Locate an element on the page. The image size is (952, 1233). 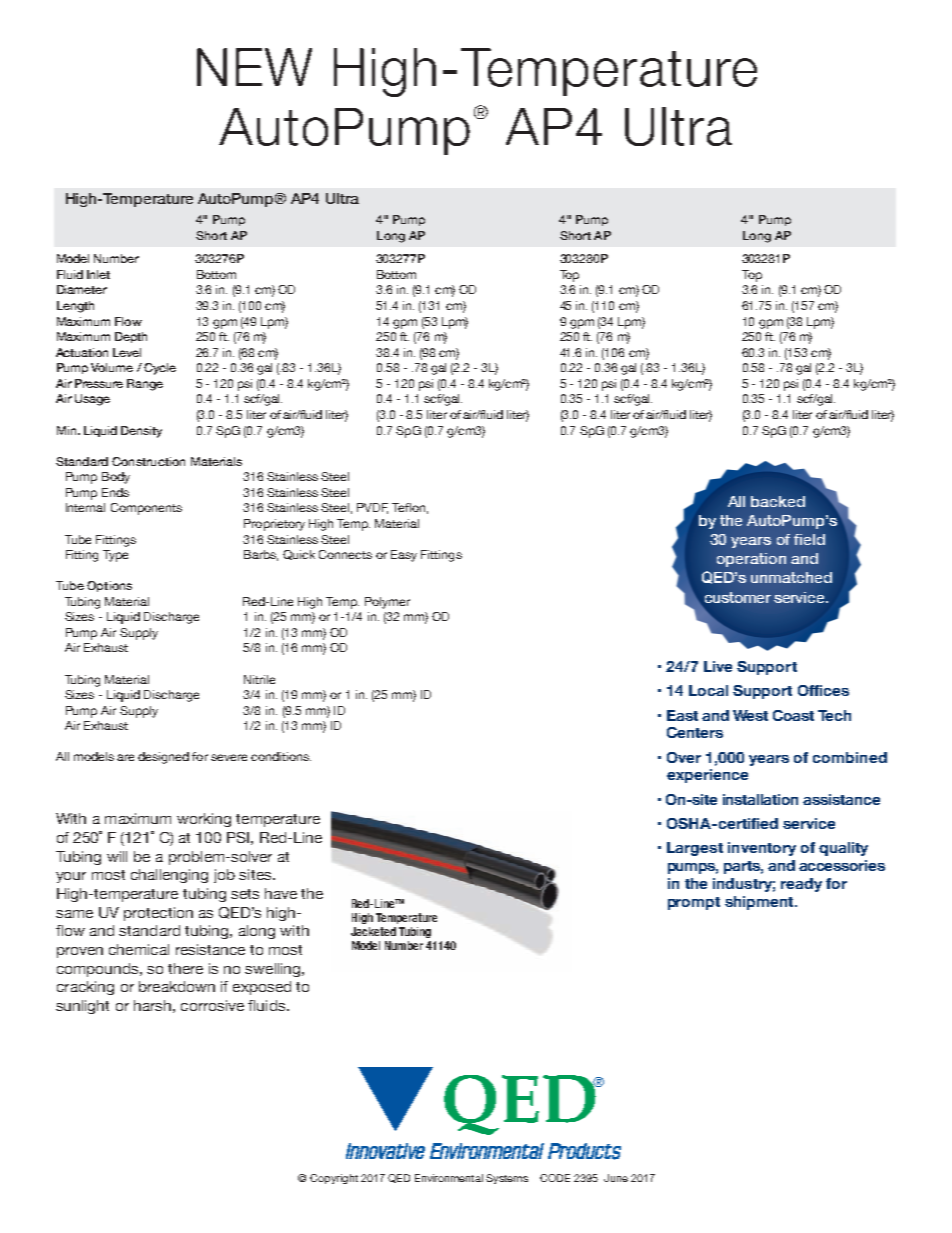
Components is located at coordinates (146, 509).
